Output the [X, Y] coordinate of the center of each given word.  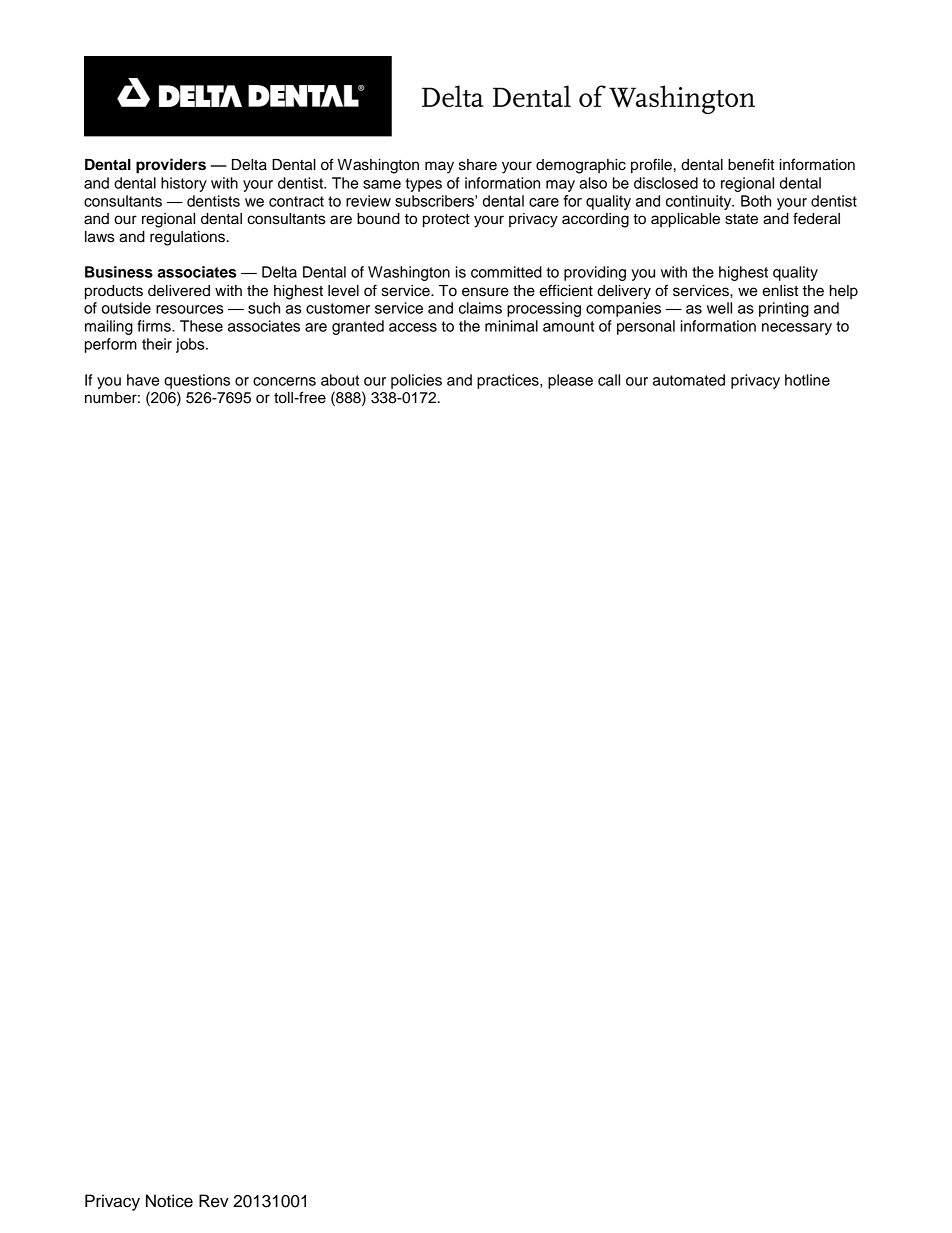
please [570, 381]
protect [446, 221]
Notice [169, 1201]
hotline [807, 380]
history [184, 184]
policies [416, 381]
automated [689, 380]
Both [756, 201]
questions [197, 381]
